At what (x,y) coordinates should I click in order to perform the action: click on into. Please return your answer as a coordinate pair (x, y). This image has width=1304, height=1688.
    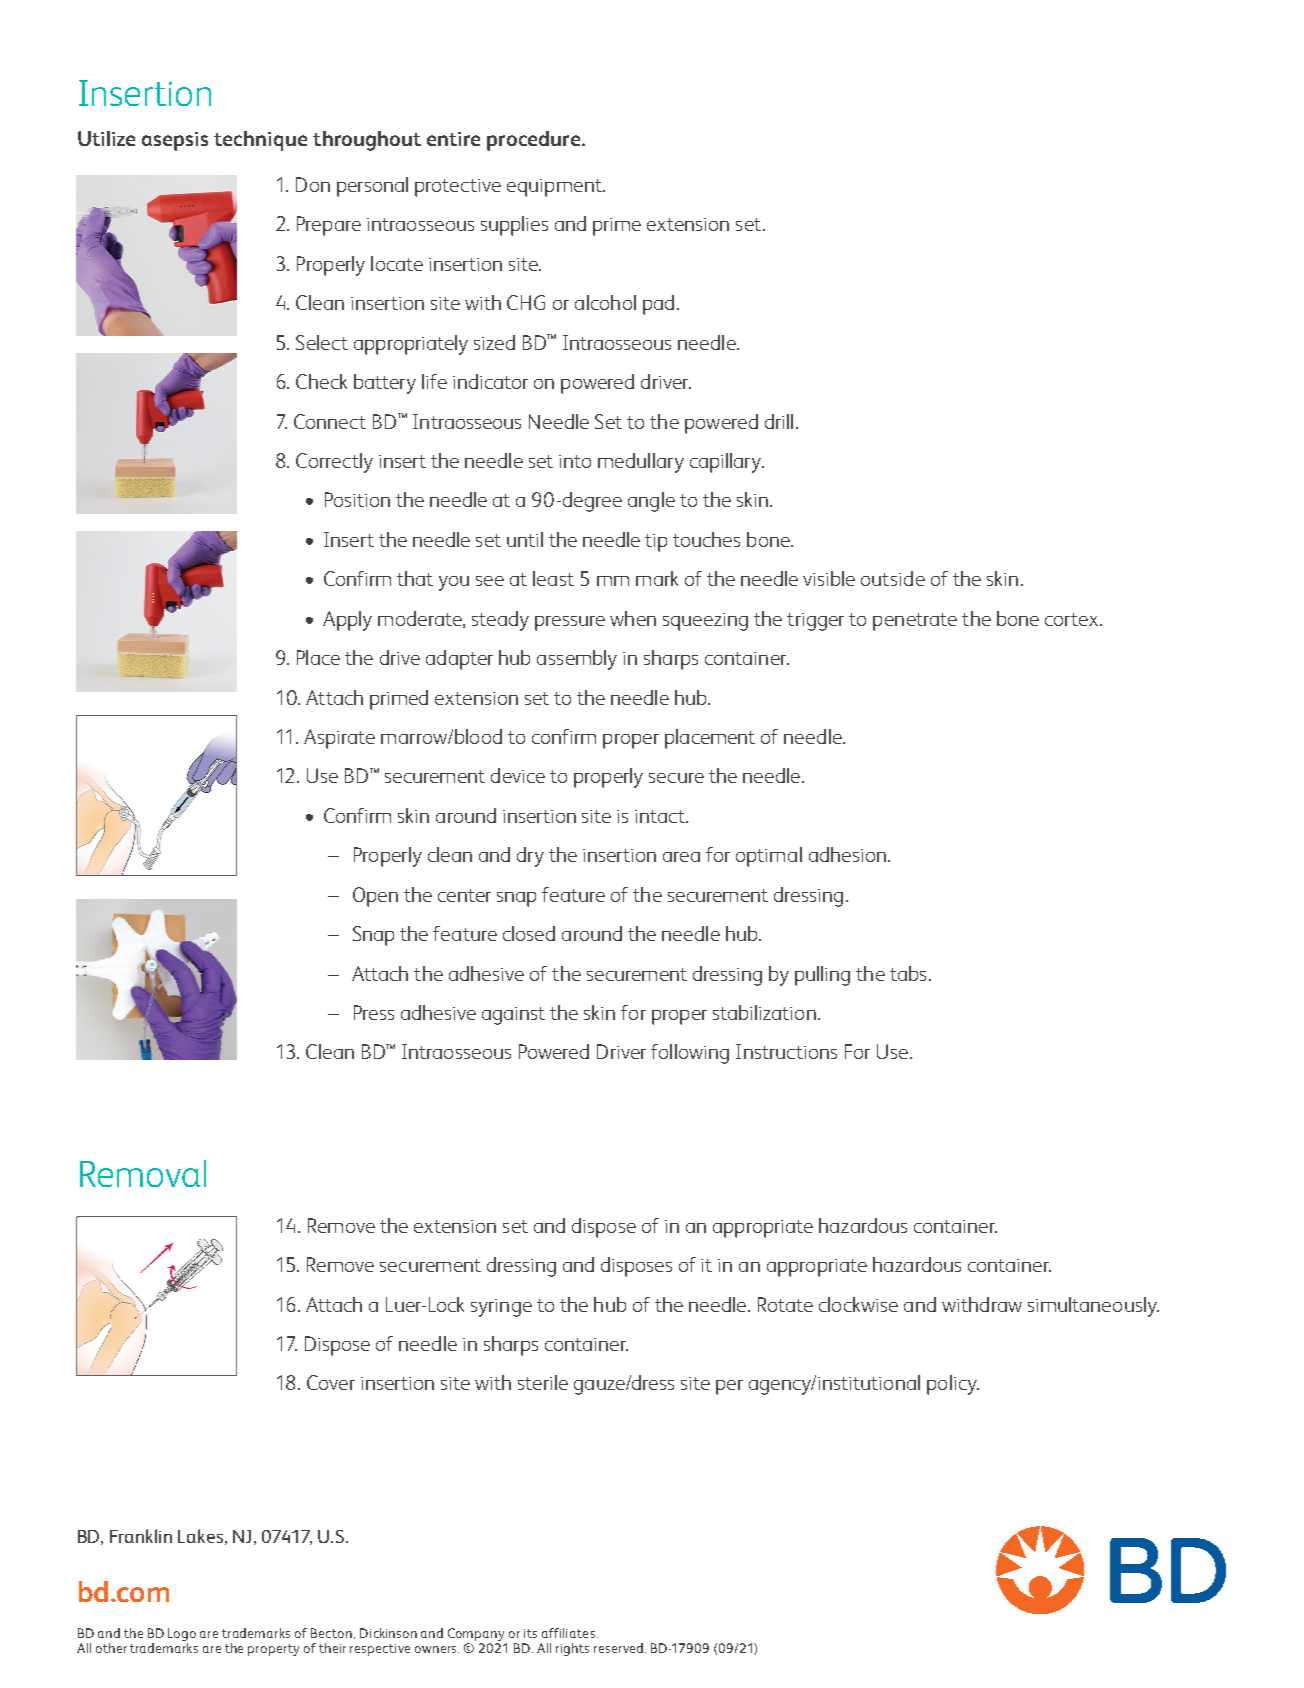
    Looking at the image, I should click on (575, 461).
